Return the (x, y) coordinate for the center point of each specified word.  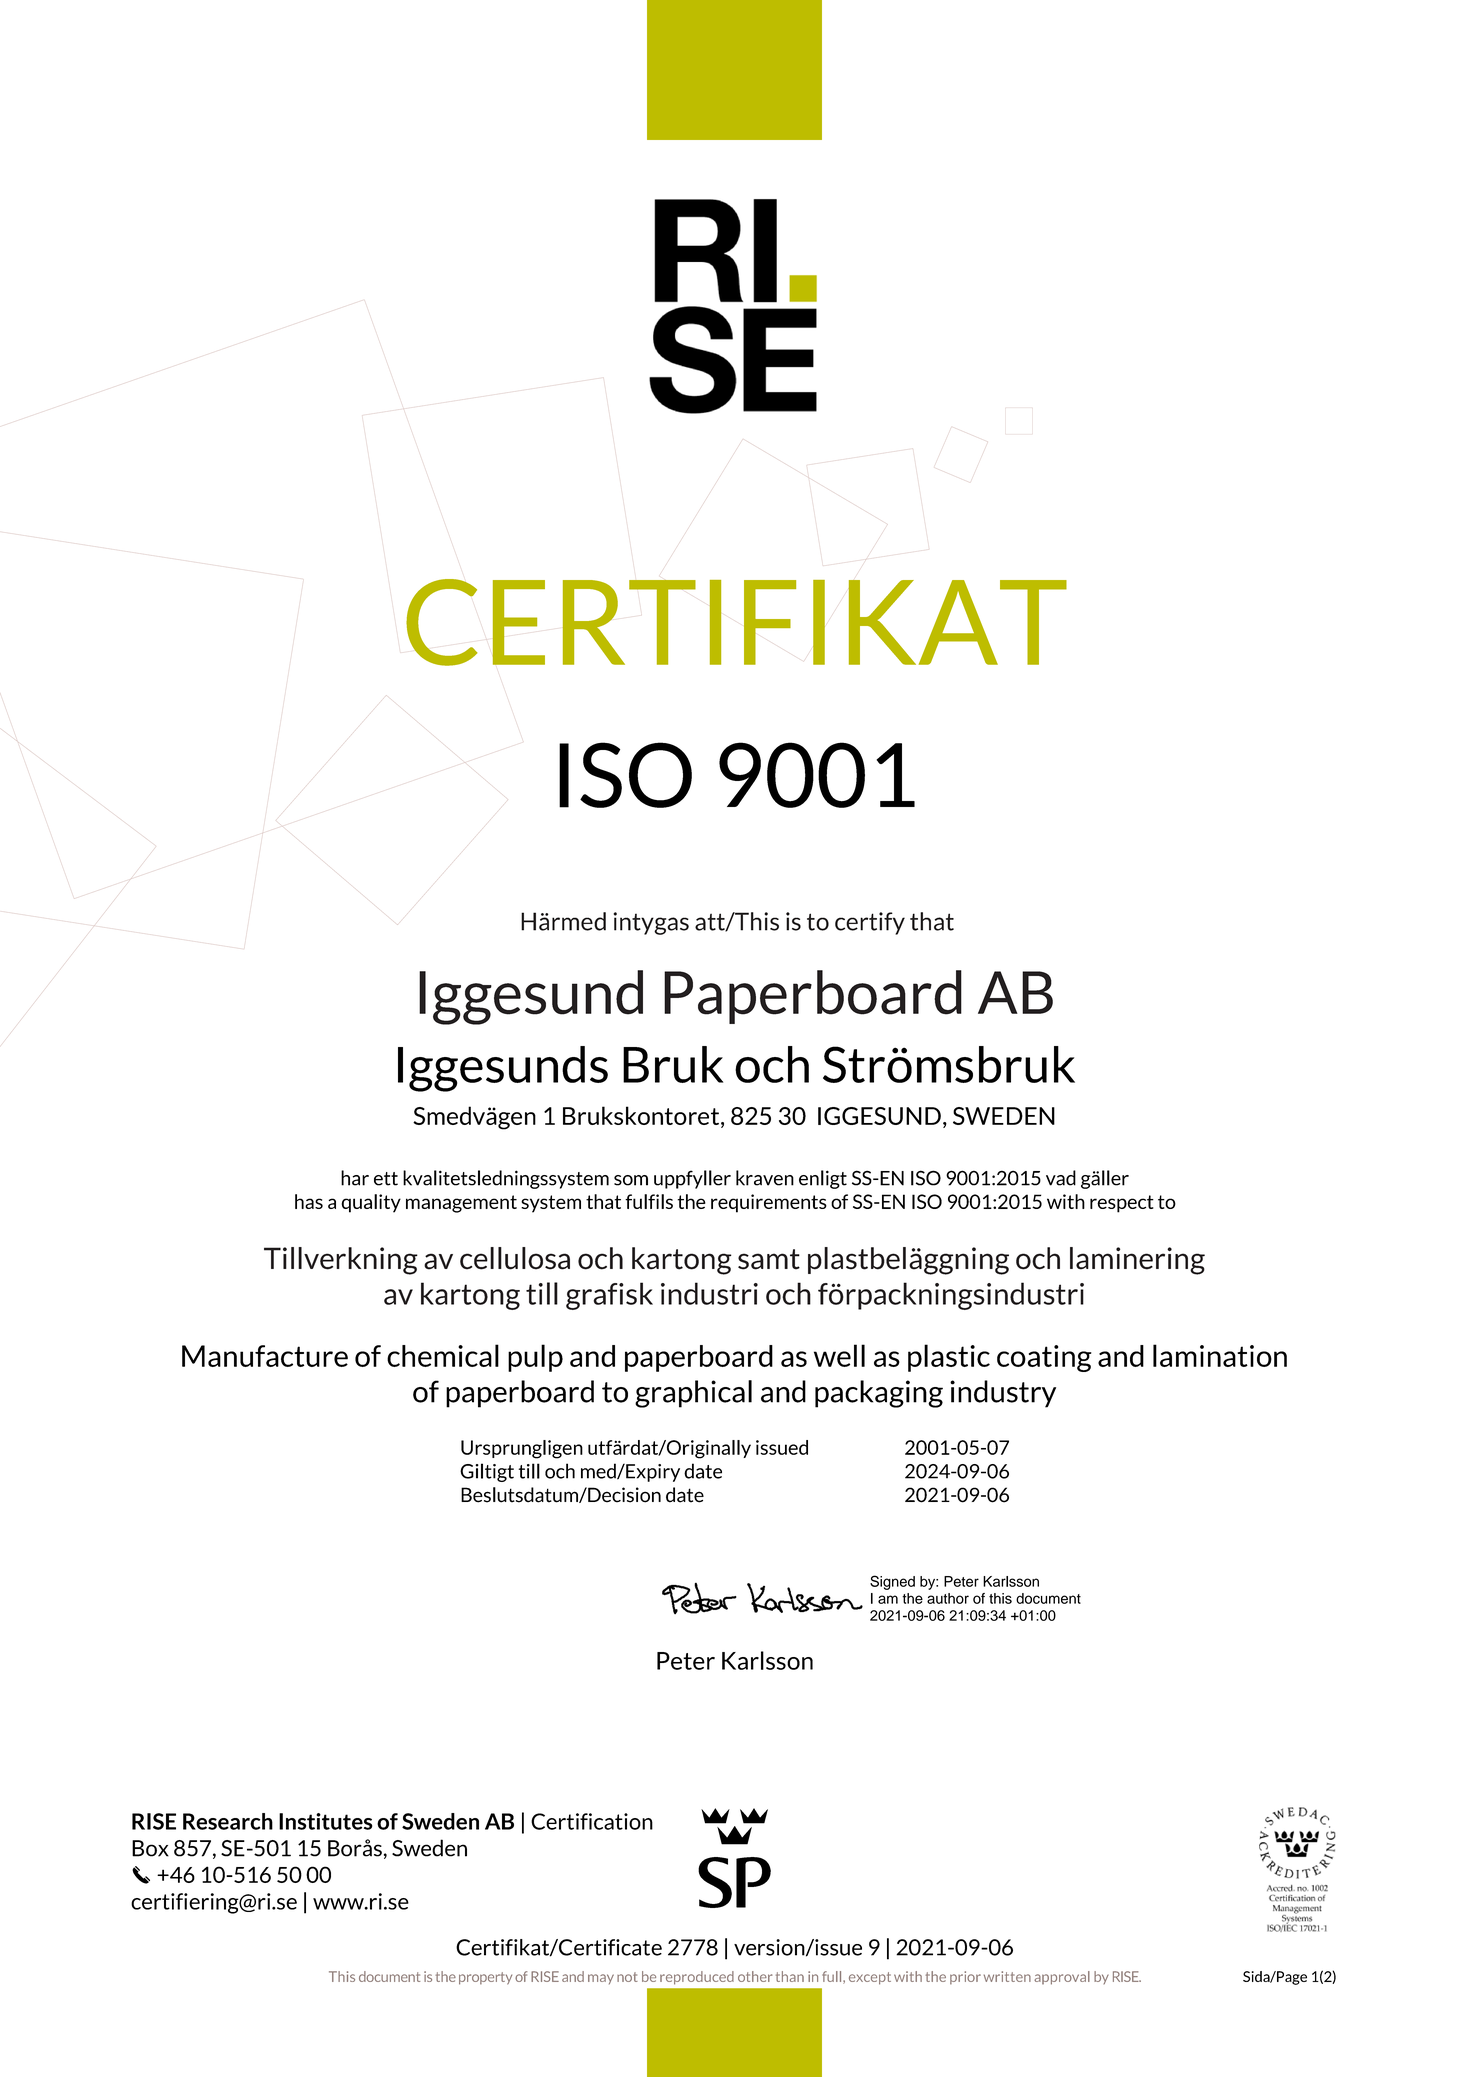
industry (1003, 1394)
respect (1122, 1204)
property (485, 1978)
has (309, 1201)
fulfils (649, 1201)
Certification (592, 1821)
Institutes (325, 1821)
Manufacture (265, 1356)
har (355, 1178)
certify (870, 923)
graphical (693, 1394)
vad (1061, 1178)
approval (1062, 1978)
